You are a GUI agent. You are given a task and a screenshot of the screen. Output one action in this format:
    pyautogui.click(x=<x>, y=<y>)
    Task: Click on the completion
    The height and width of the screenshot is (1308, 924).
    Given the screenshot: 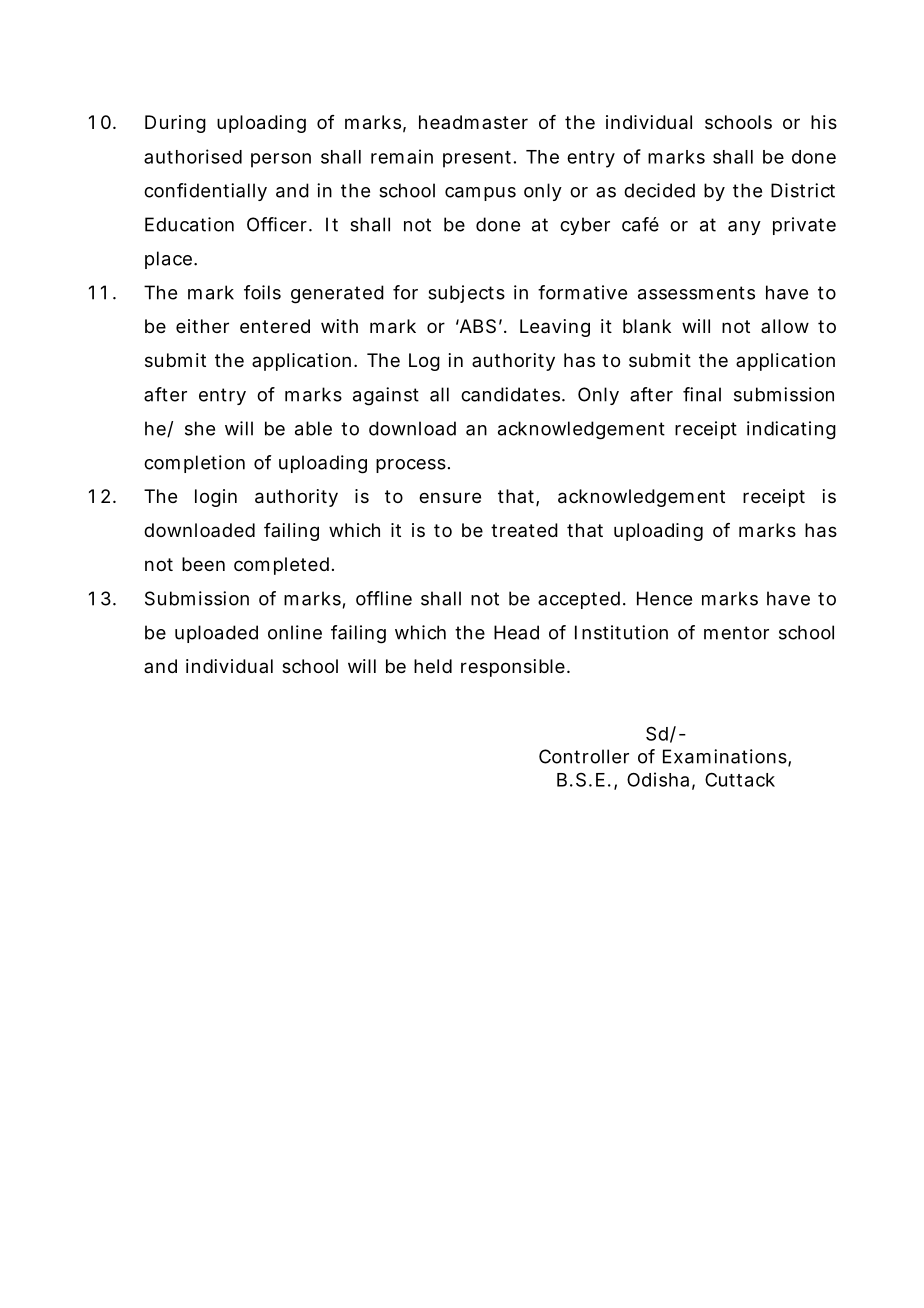 What is the action you would take?
    pyautogui.click(x=194, y=464)
